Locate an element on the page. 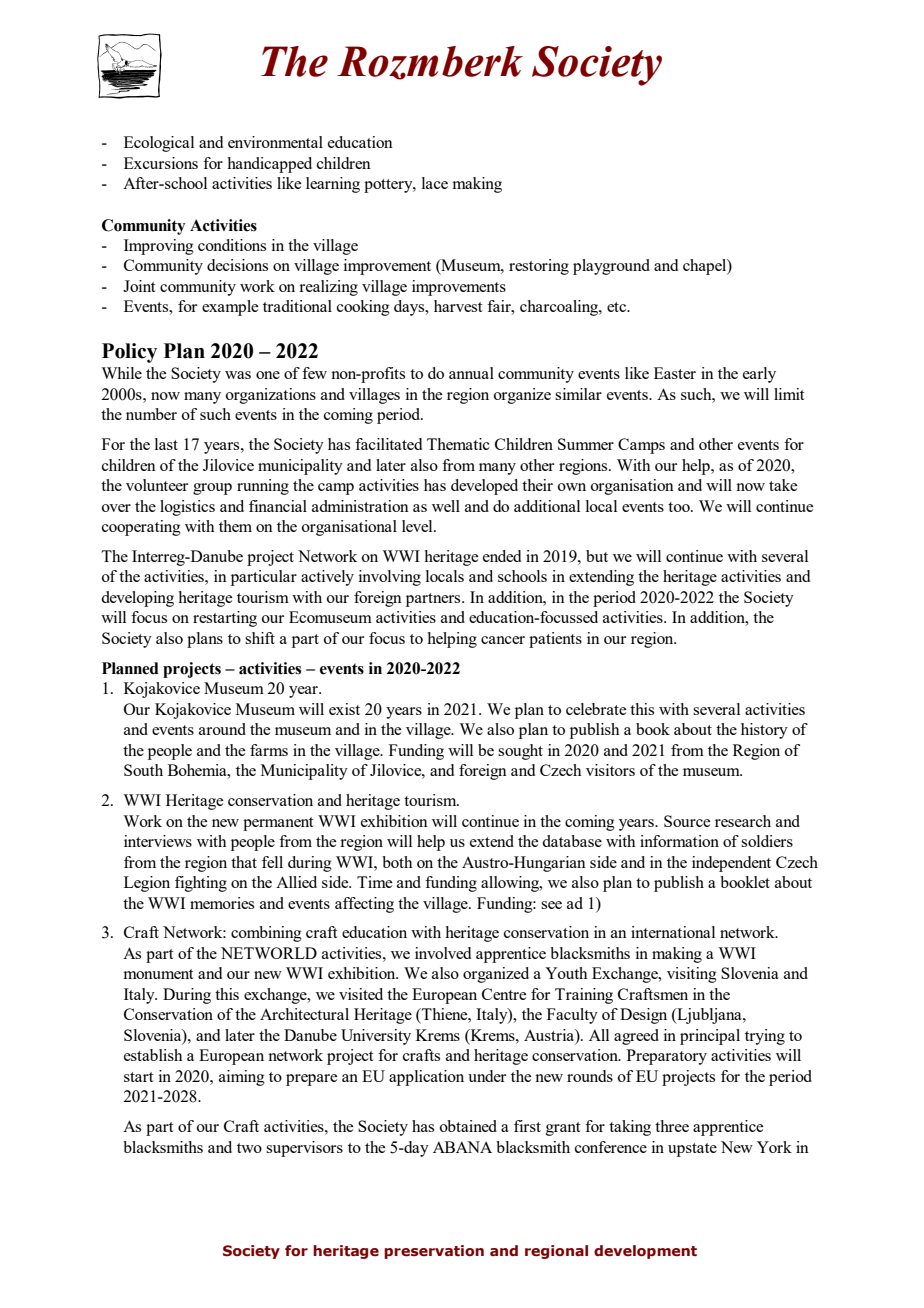  supervisors is located at coordinates (304, 1149).
